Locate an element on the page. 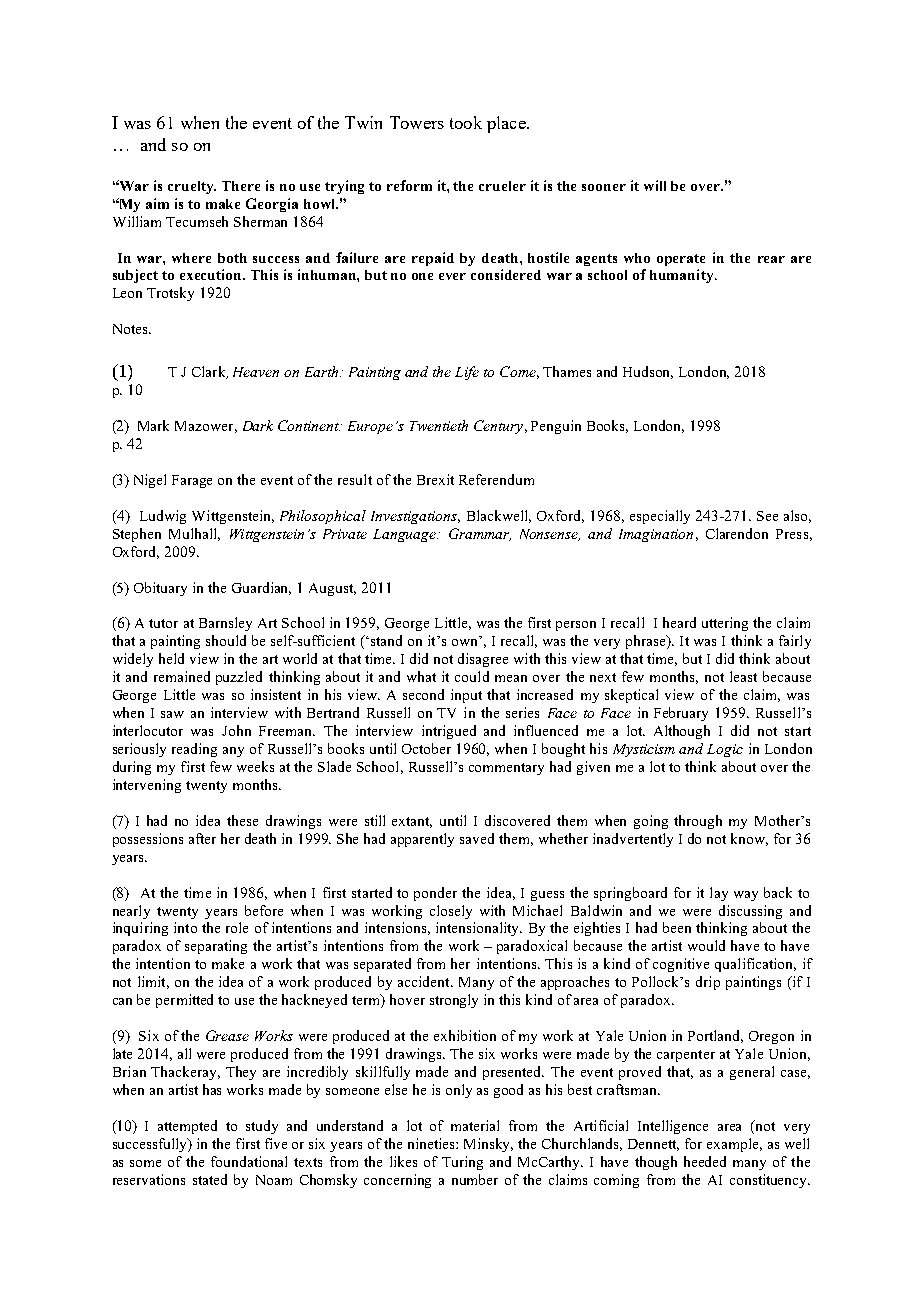  after is located at coordinates (202, 838).
